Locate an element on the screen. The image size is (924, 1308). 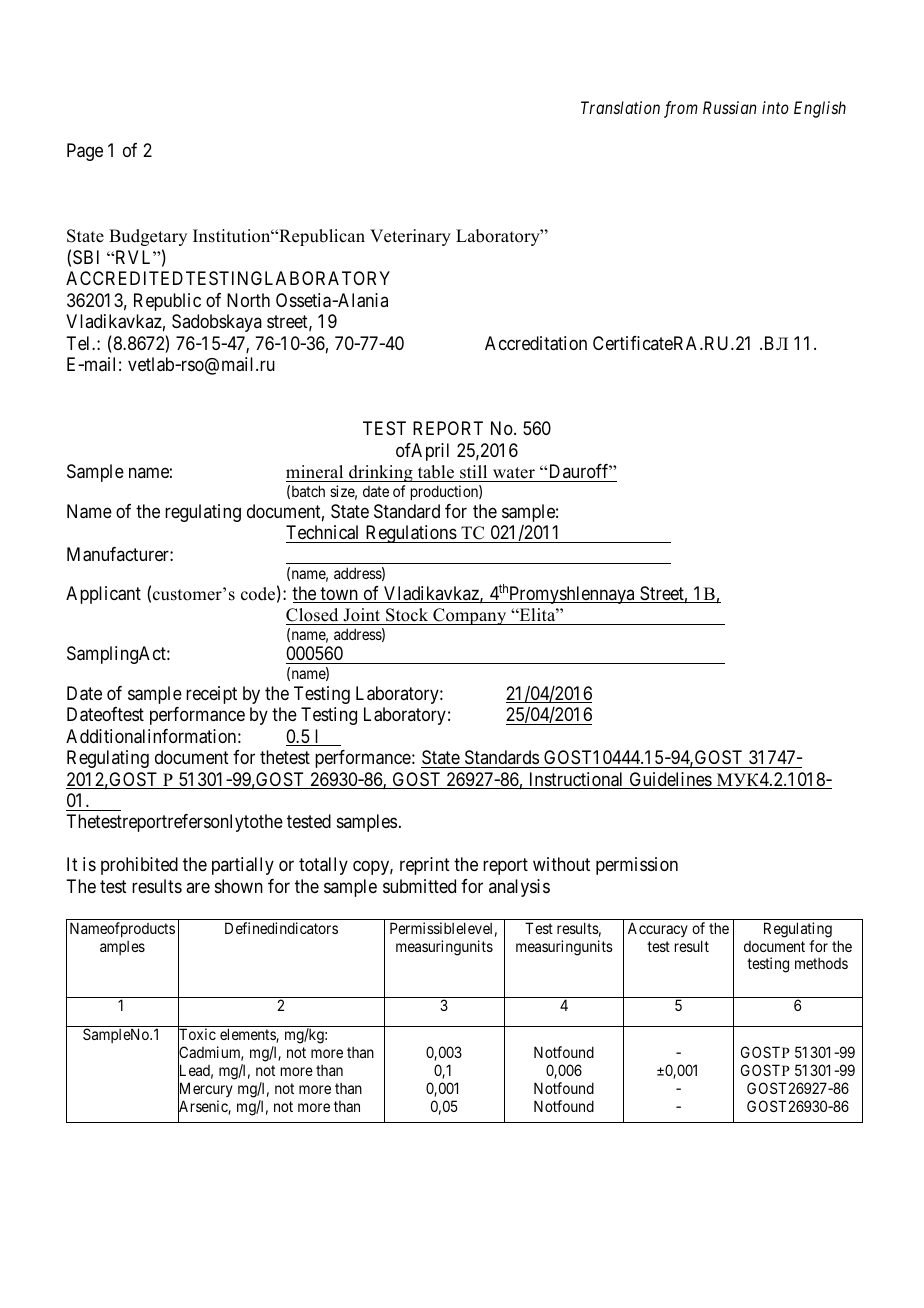
Mercury is located at coordinates (205, 1090).
